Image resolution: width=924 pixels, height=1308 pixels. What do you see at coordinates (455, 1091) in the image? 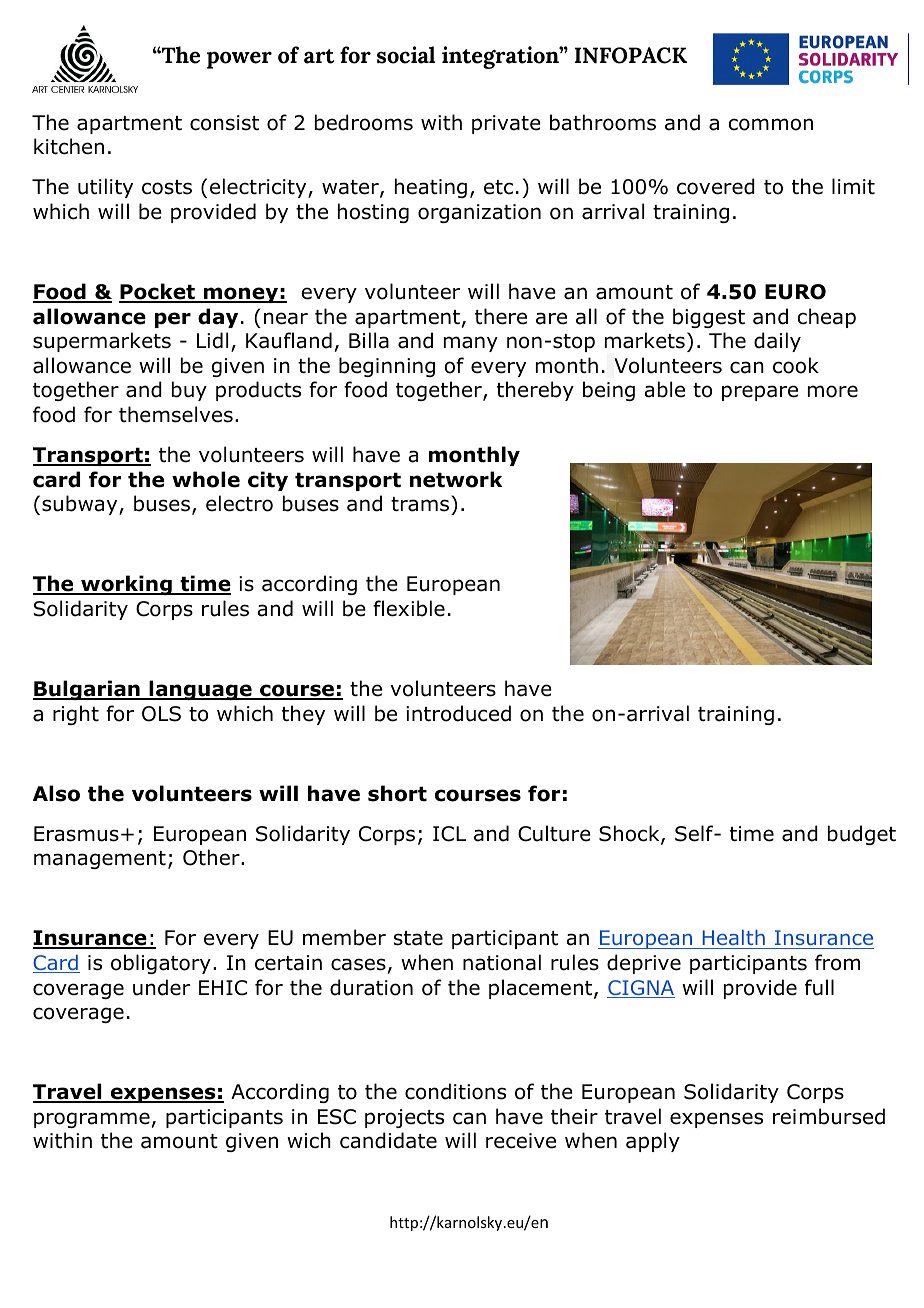
I see `conditions` at bounding box center [455, 1091].
